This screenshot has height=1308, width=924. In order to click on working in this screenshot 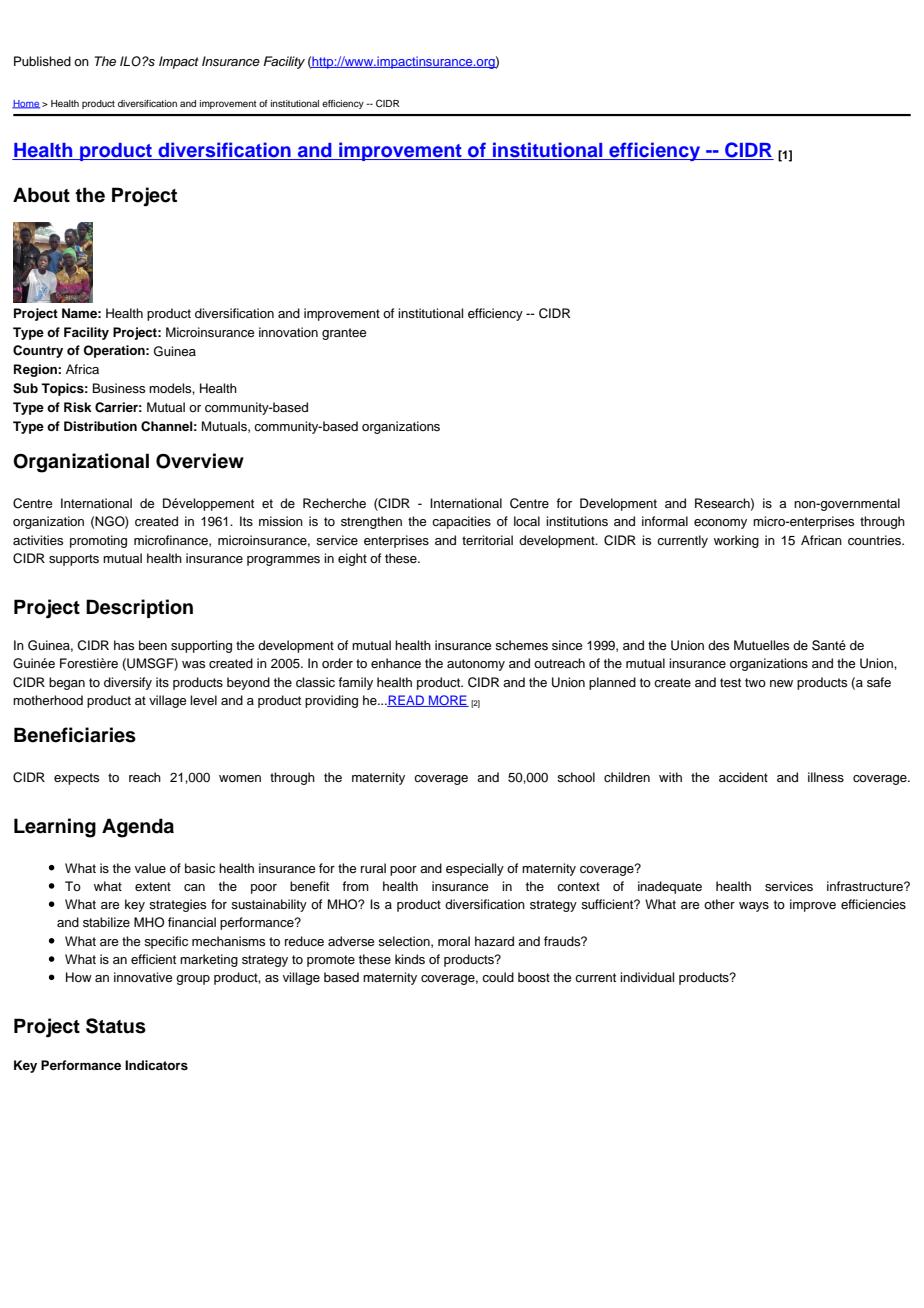, I will do `click(736, 541)`.
